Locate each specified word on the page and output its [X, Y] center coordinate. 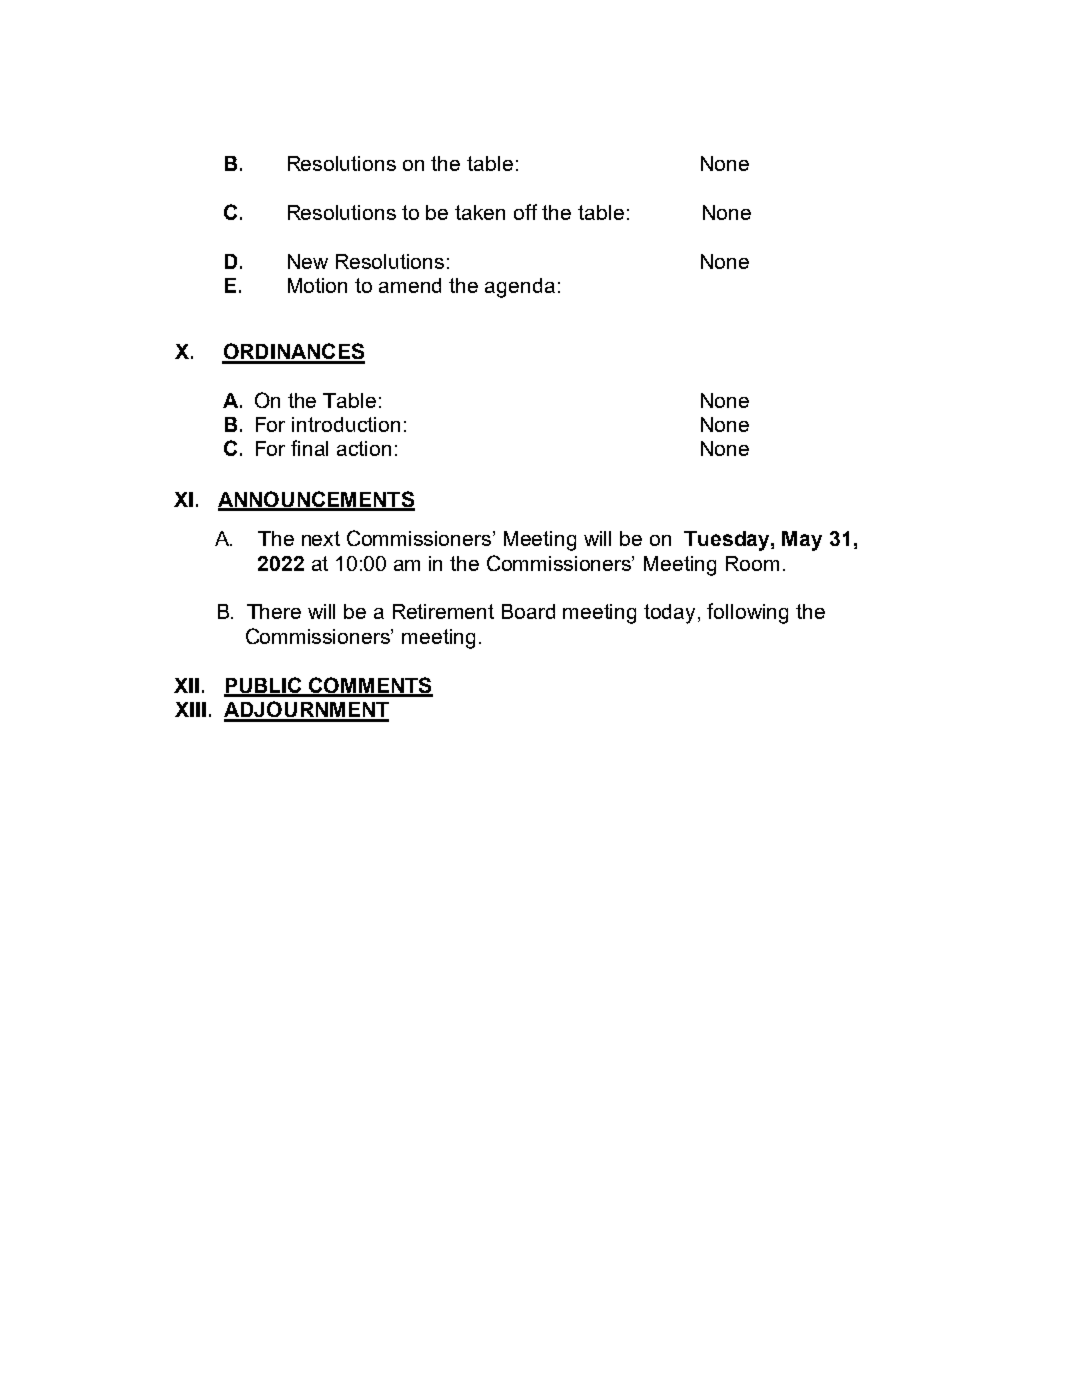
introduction [346, 424]
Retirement [443, 611]
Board [528, 611]
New [308, 261]
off [525, 212]
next [321, 538]
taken [480, 212]
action [364, 448]
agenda [520, 288]
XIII [190, 709]
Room [752, 563]
